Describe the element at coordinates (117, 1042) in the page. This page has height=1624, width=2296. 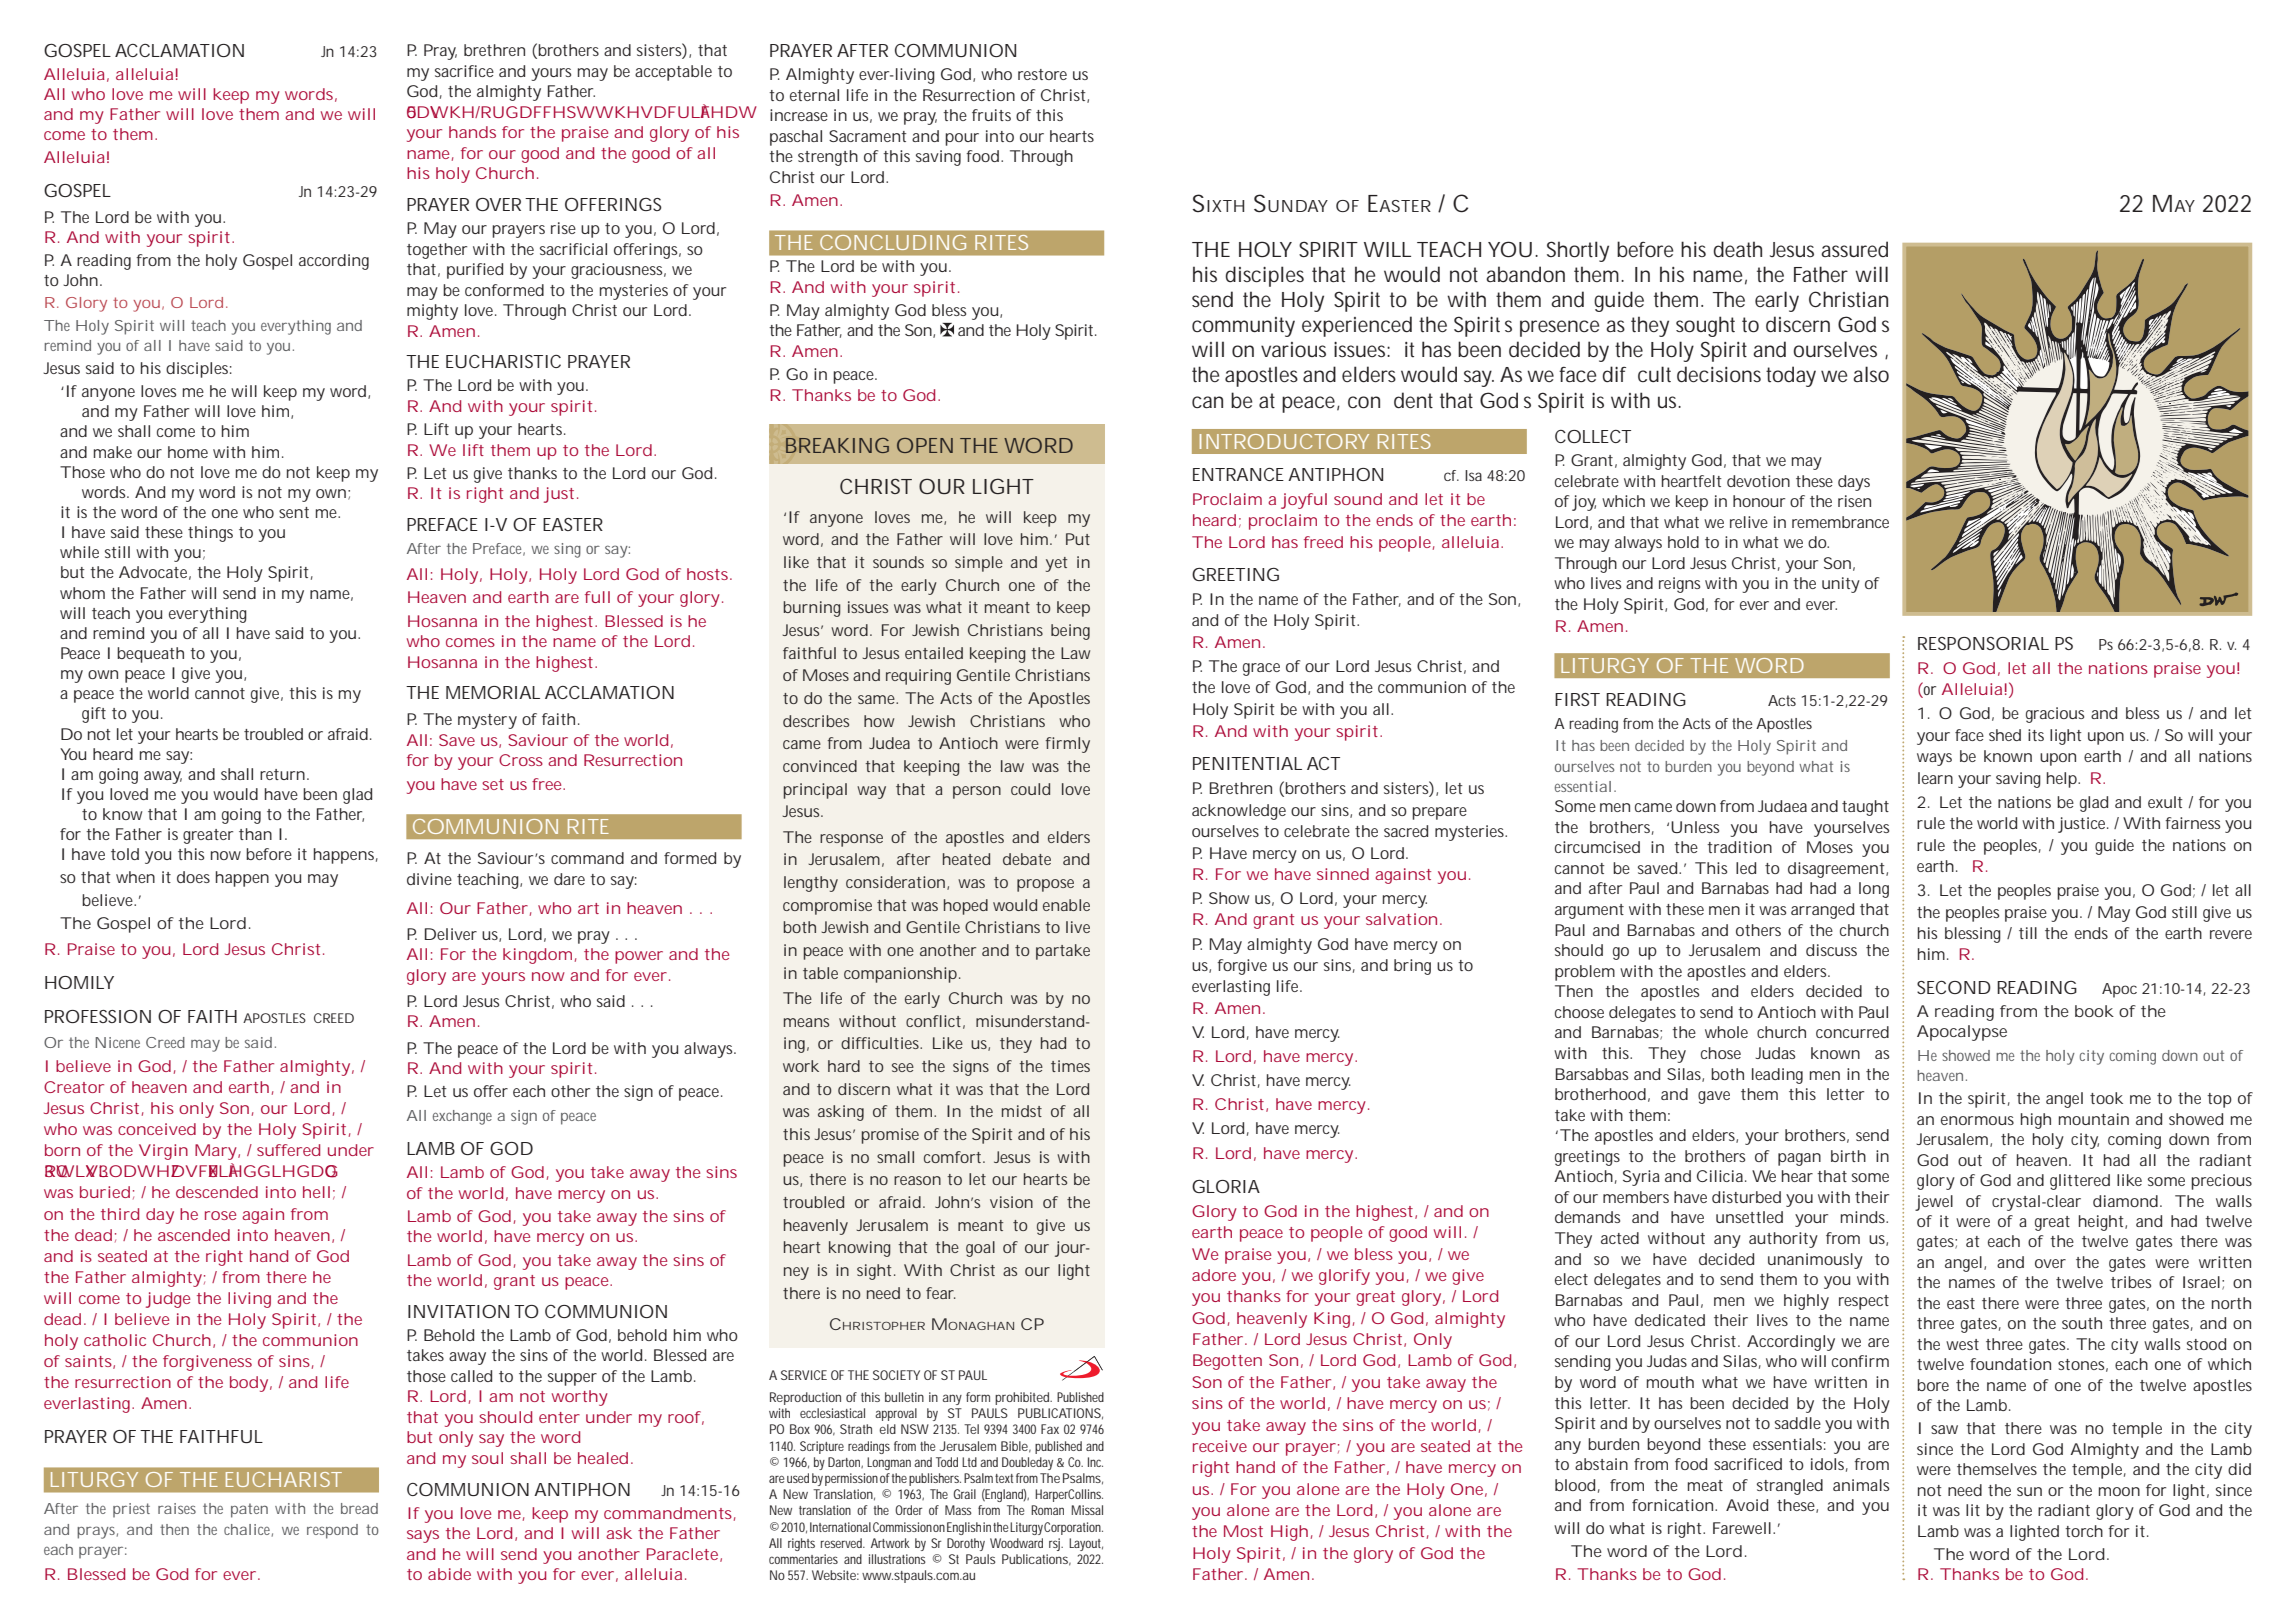
I see `Nicene` at that location.
